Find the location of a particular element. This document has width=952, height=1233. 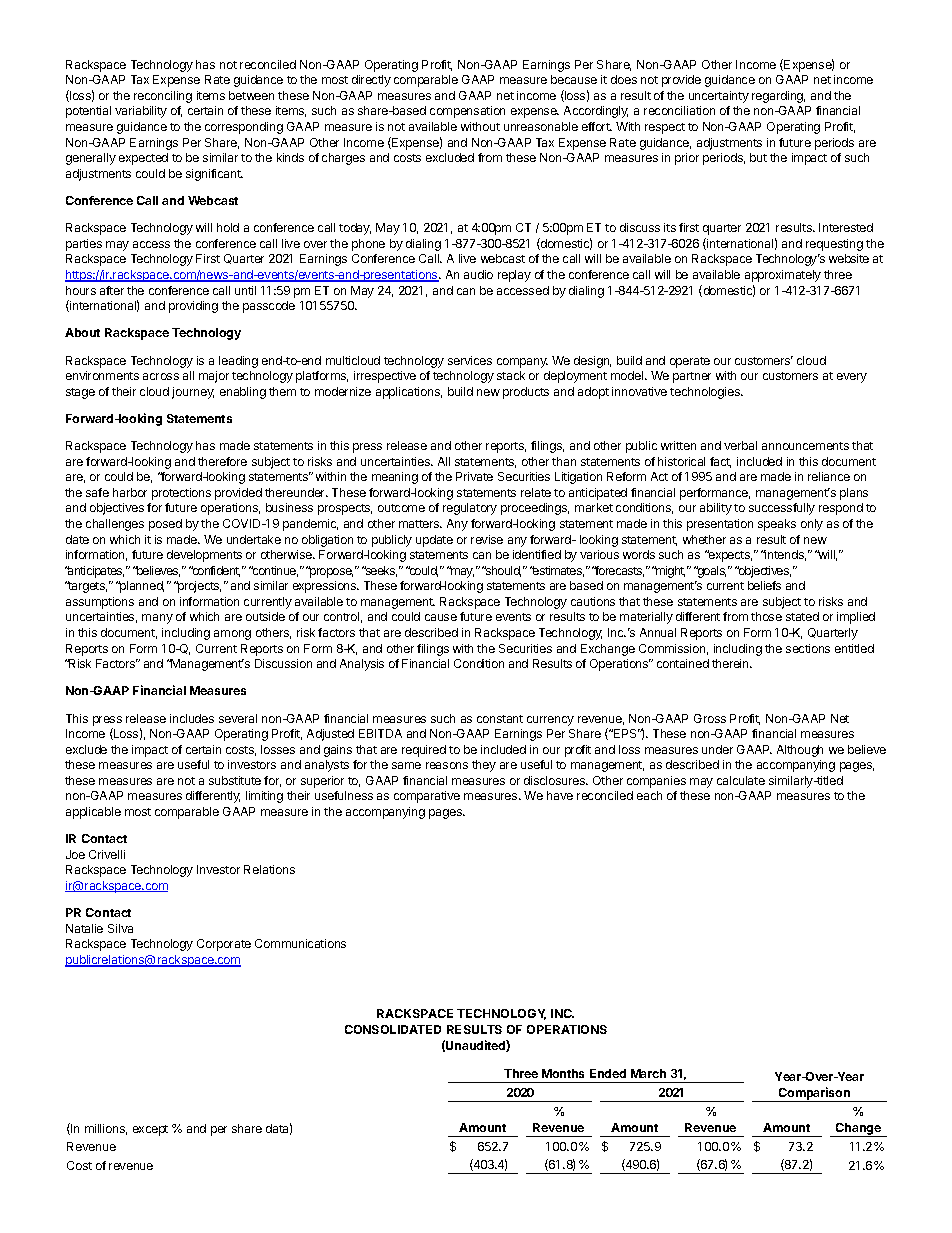

Months is located at coordinates (563, 1073).
